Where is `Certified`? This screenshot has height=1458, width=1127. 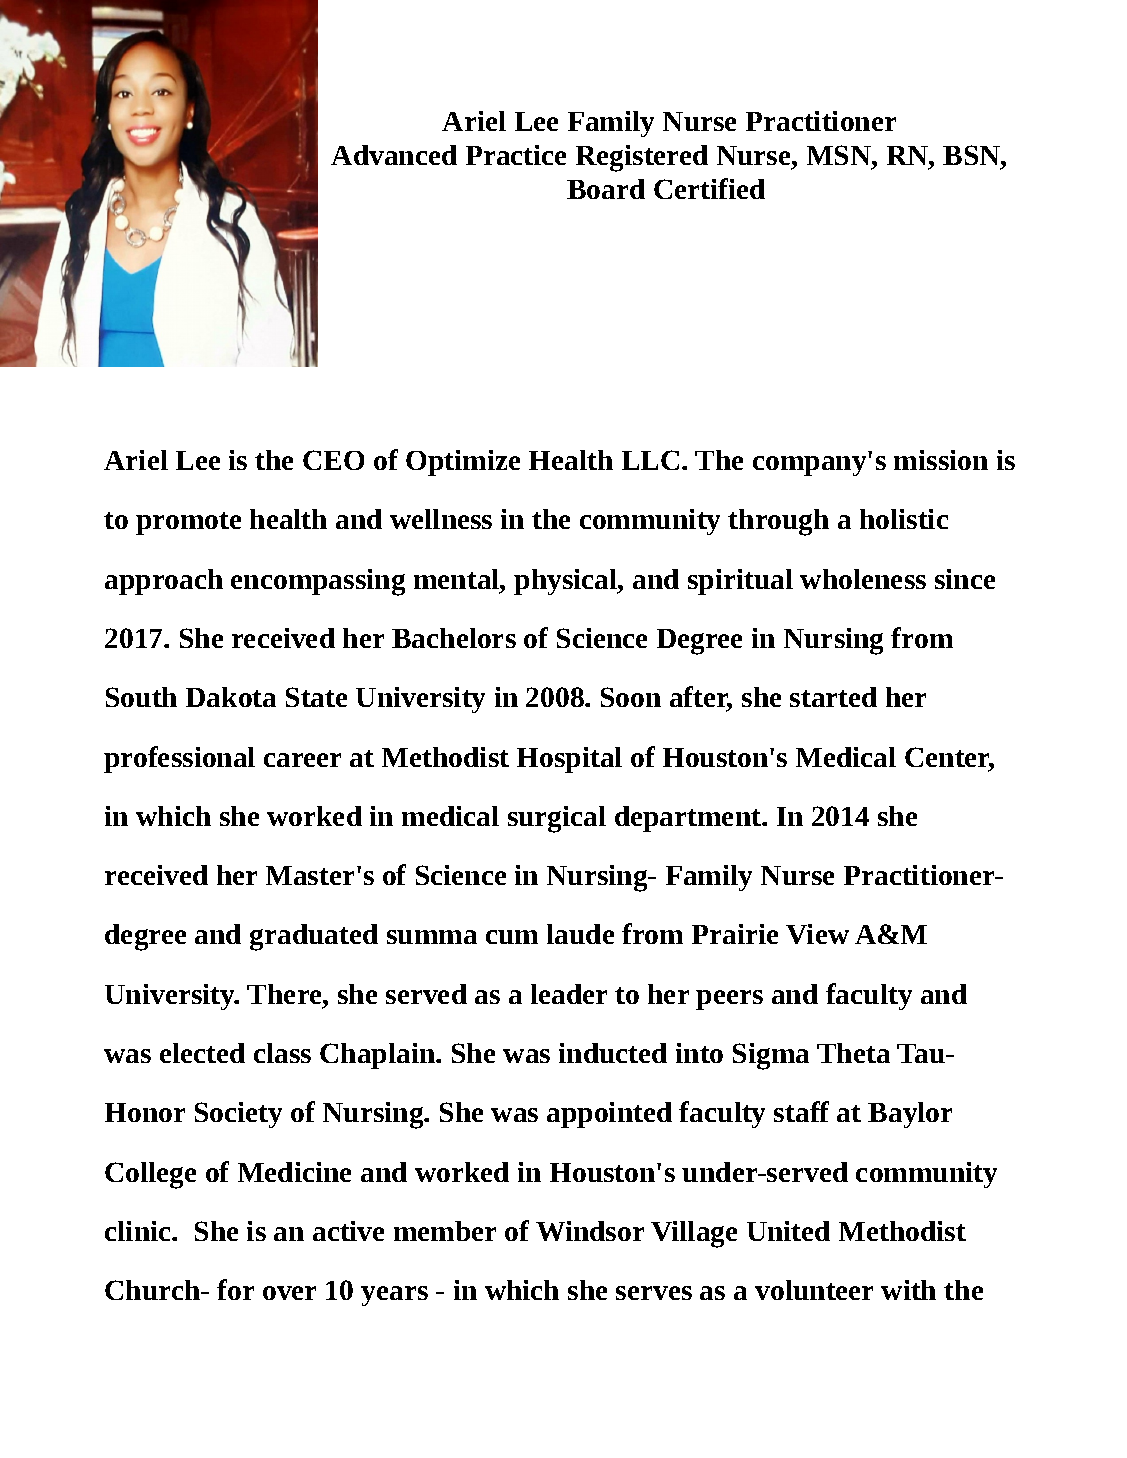 Certified is located at coordinates (709, 188).
